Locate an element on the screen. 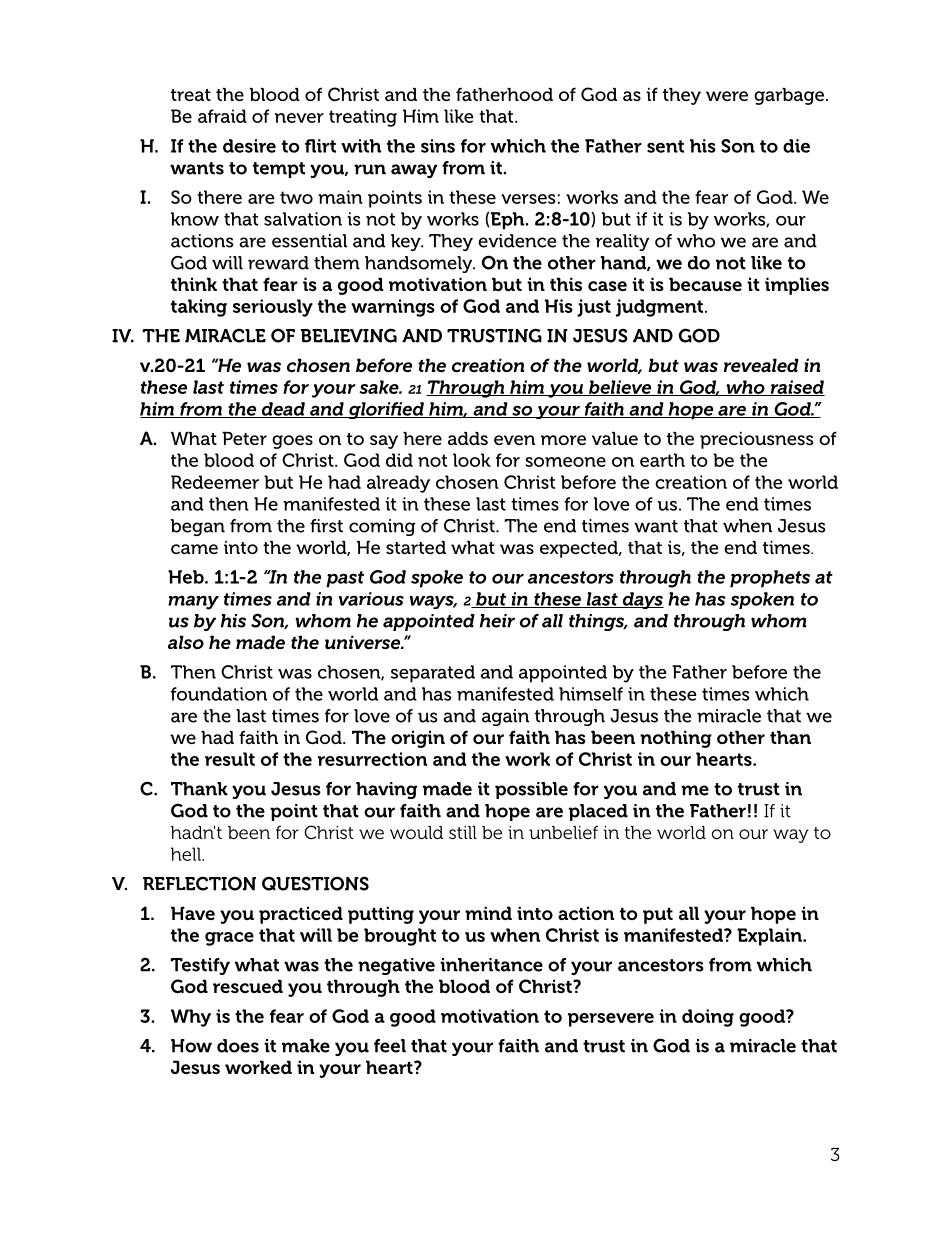 This screenshot has width=952, height=1233. came is located at coordinates (194, 549).
